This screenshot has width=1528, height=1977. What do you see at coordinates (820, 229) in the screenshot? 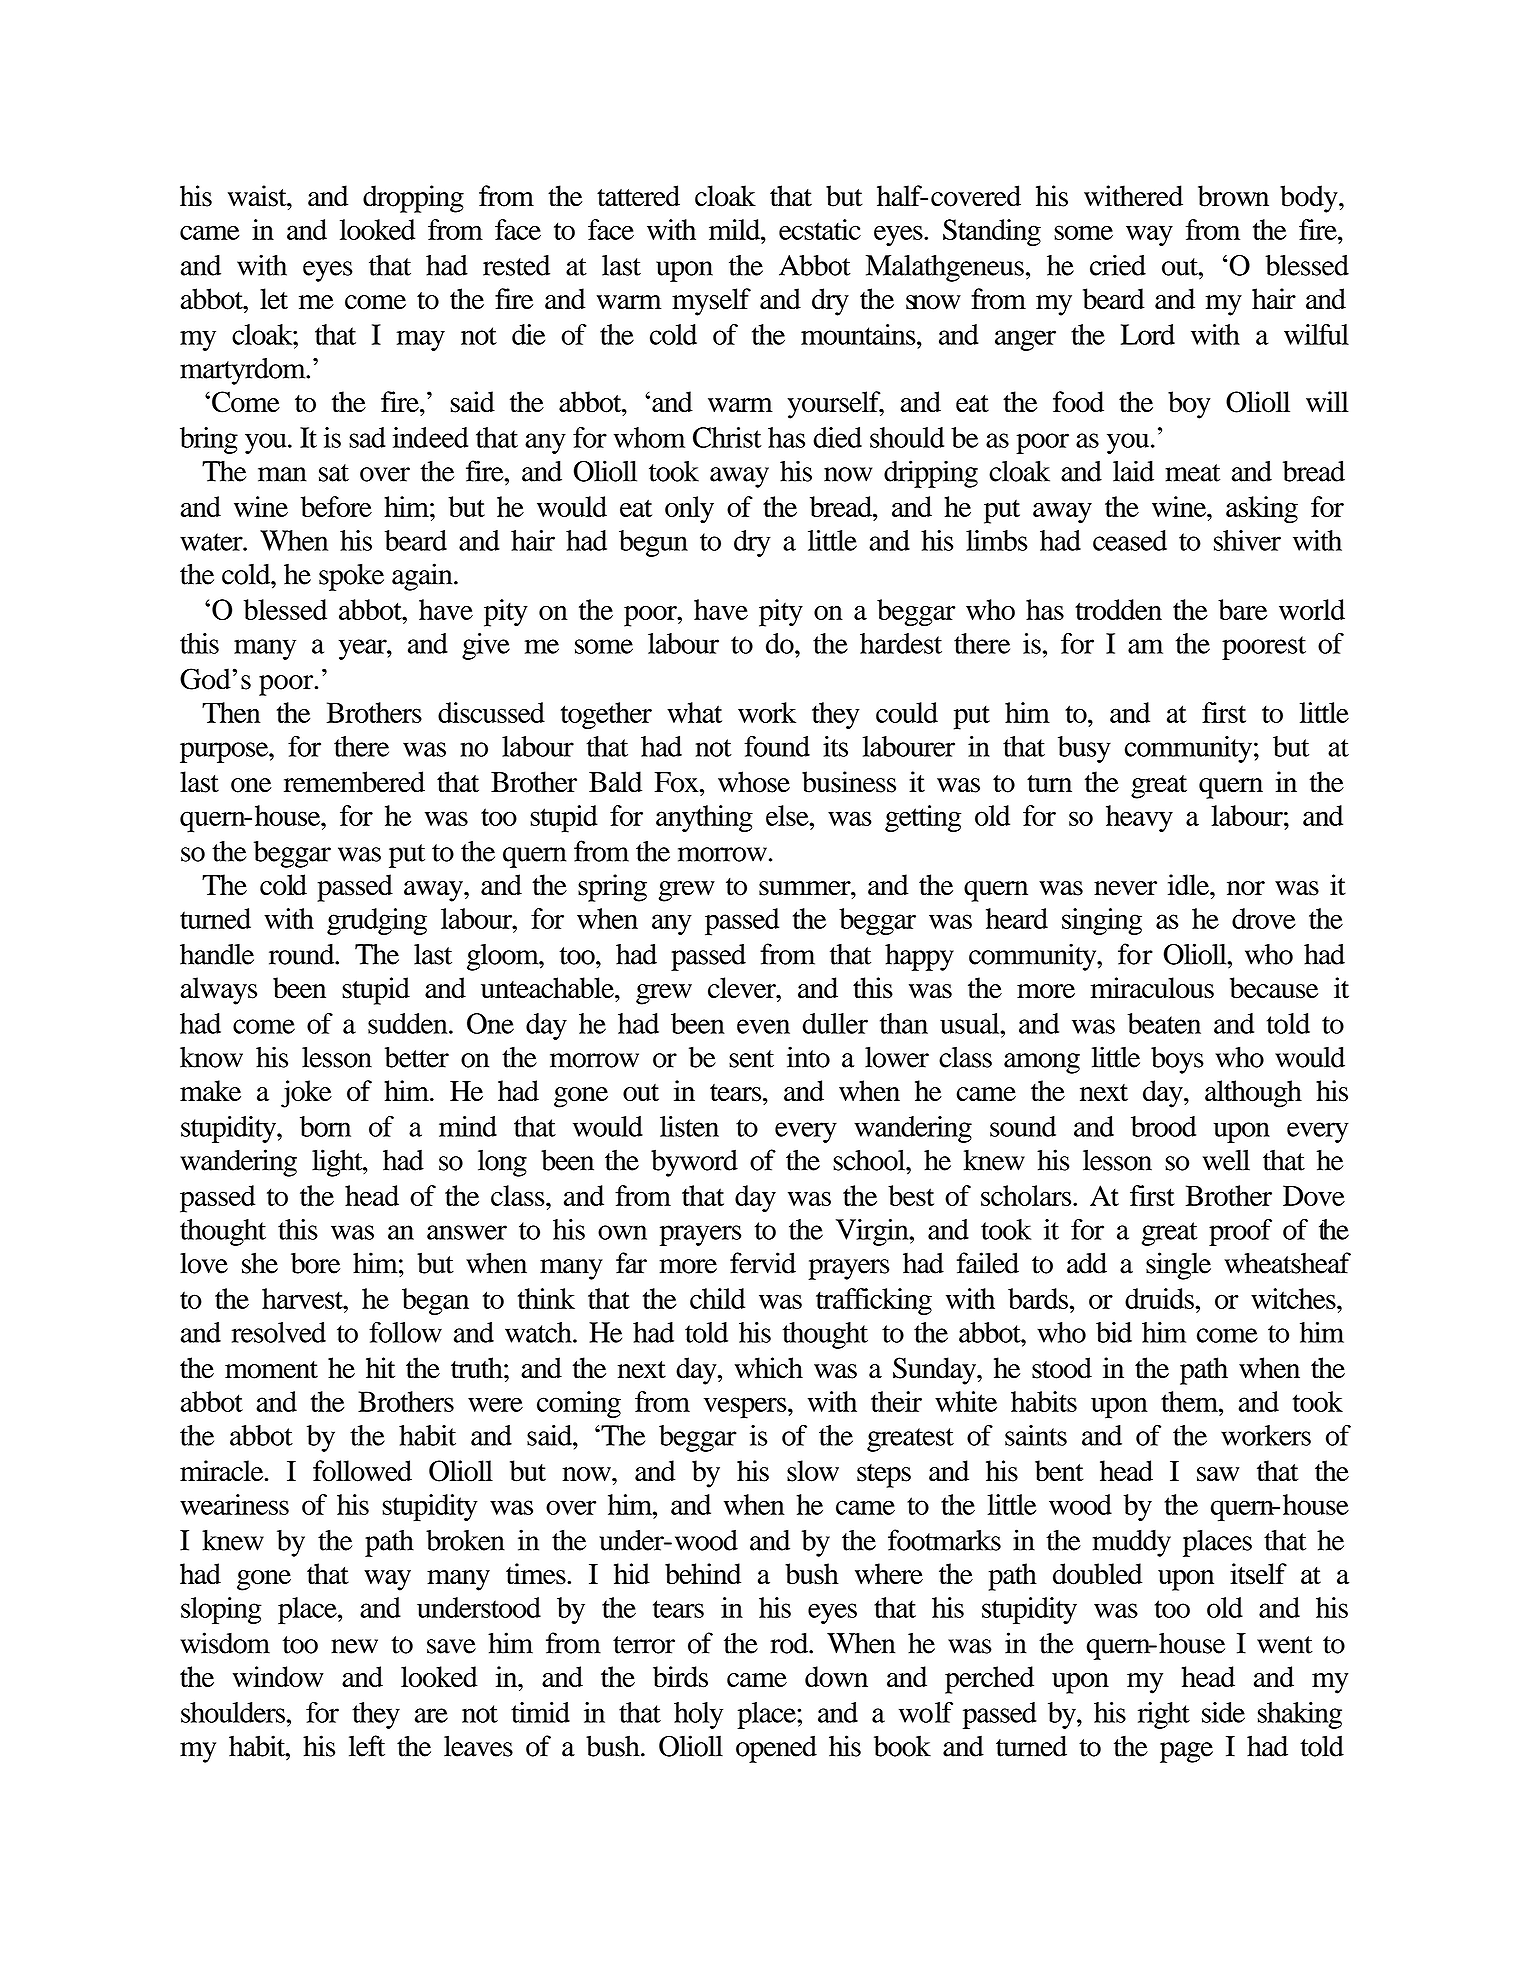
I see `ecstatic` at bounding box center [820, 229].
